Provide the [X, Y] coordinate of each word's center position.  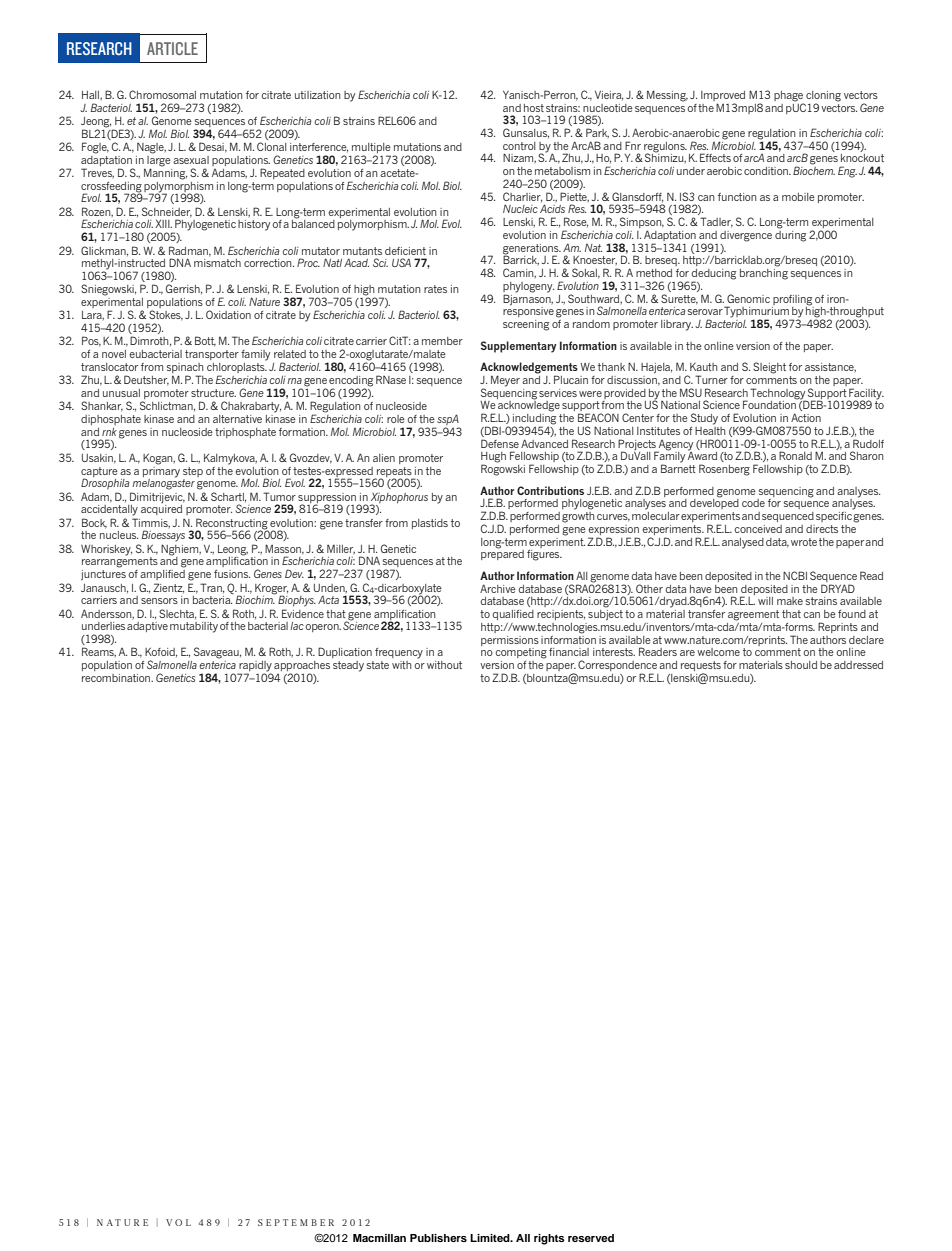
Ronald [795, 455]
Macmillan [379, 1238]
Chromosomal [162, 94]
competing [521, 653]
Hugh [493, 458]
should [801, 665]
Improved [723, 96]
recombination [117, 678]
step [193, 472]
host [534, 108]
